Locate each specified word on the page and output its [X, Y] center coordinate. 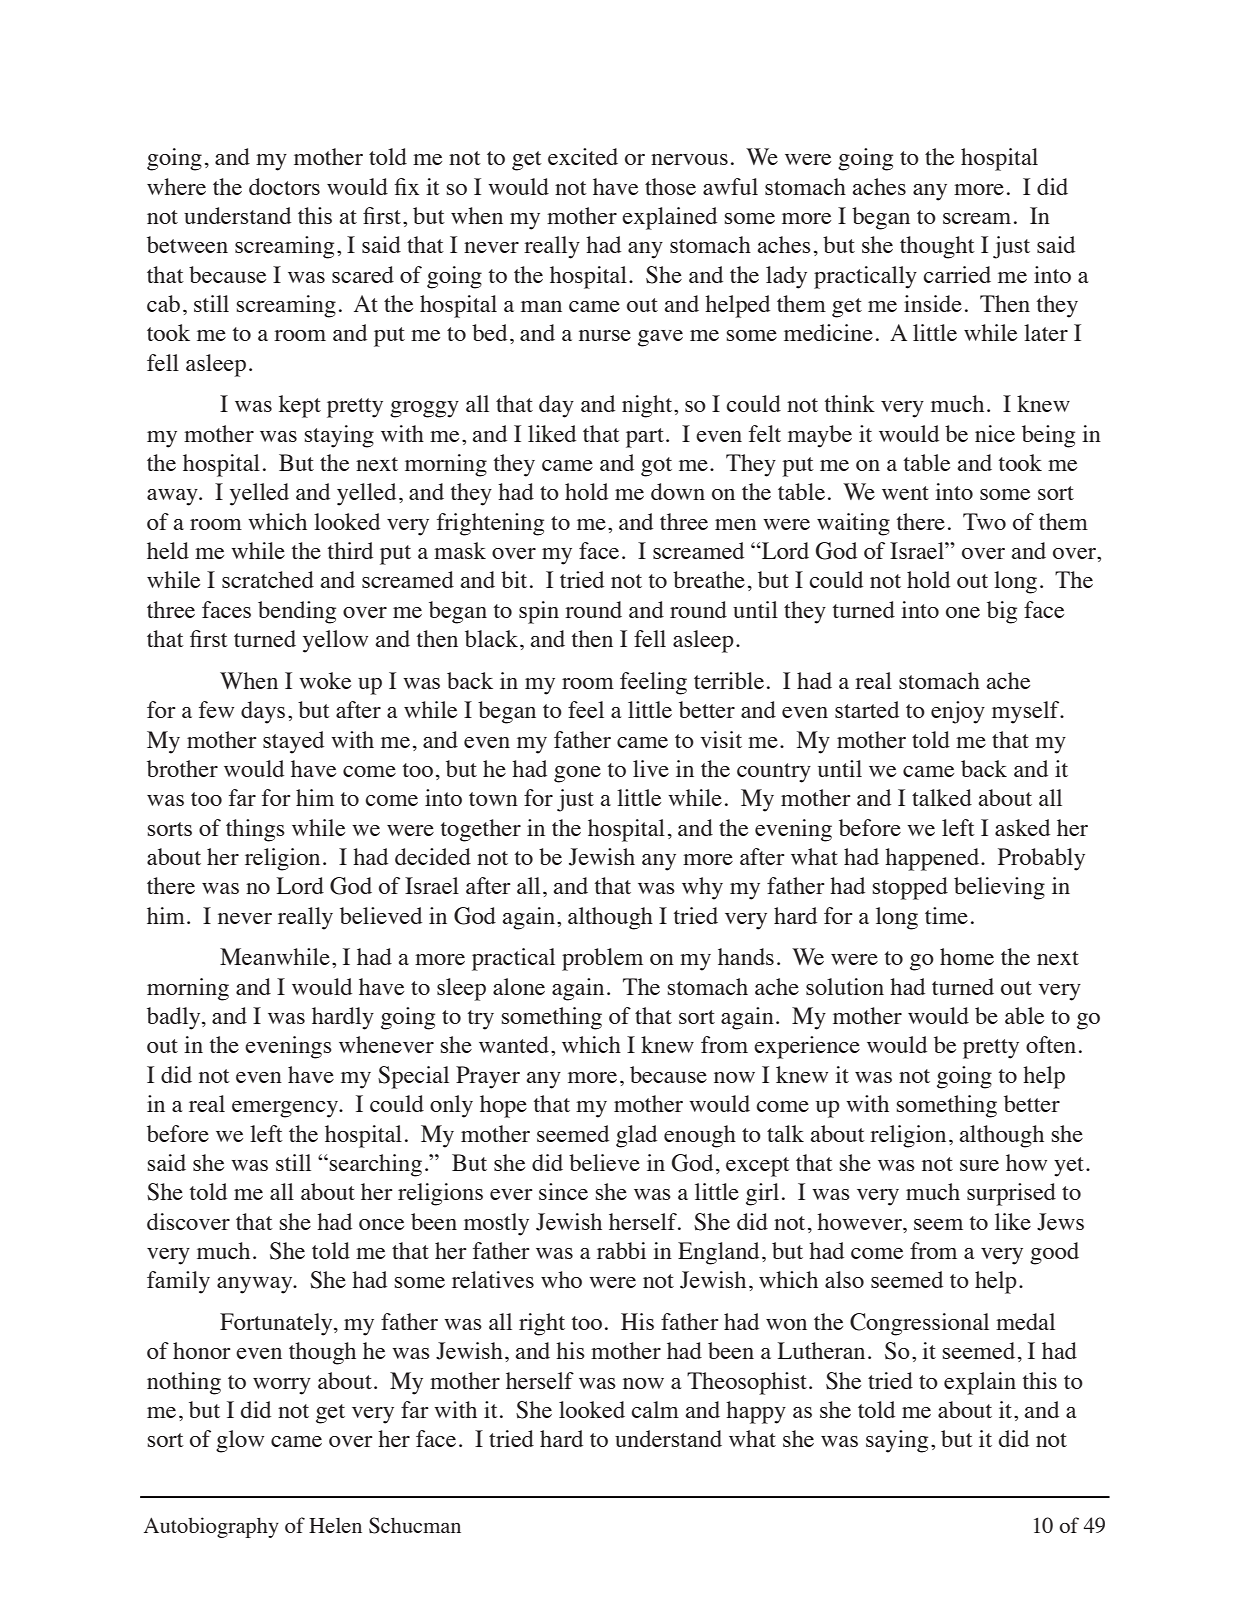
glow [240, 1441]
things [255, 830]
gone [577, 774]
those [670, 186]
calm [655, 1409]
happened [933, 859]
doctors [284, 186]
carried [957, 274]
